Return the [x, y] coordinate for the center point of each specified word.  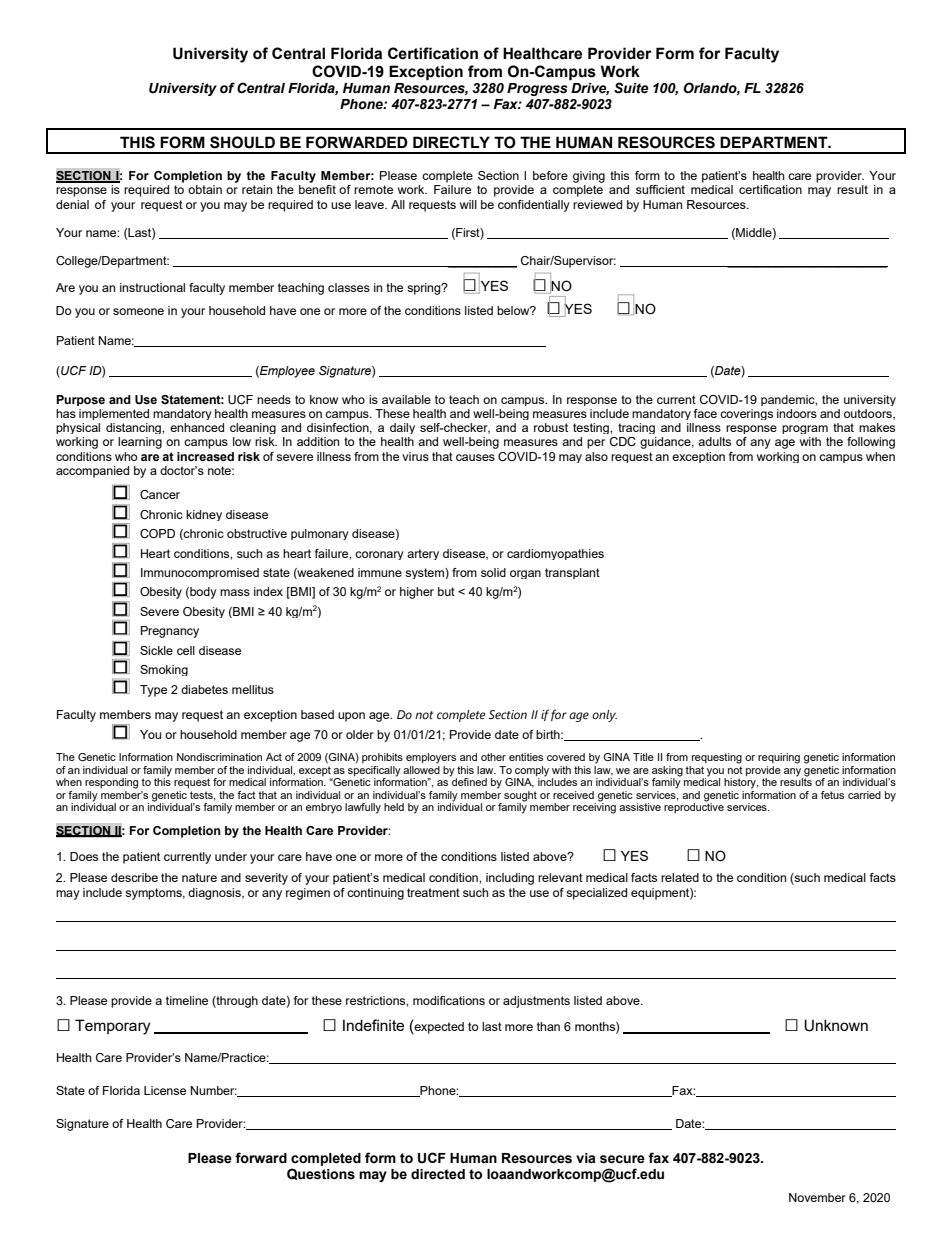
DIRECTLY [451, 142]
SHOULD [242, 142]
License [165, 1090]
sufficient [660, 189]
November [817, 1197]
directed [438, 1174]
